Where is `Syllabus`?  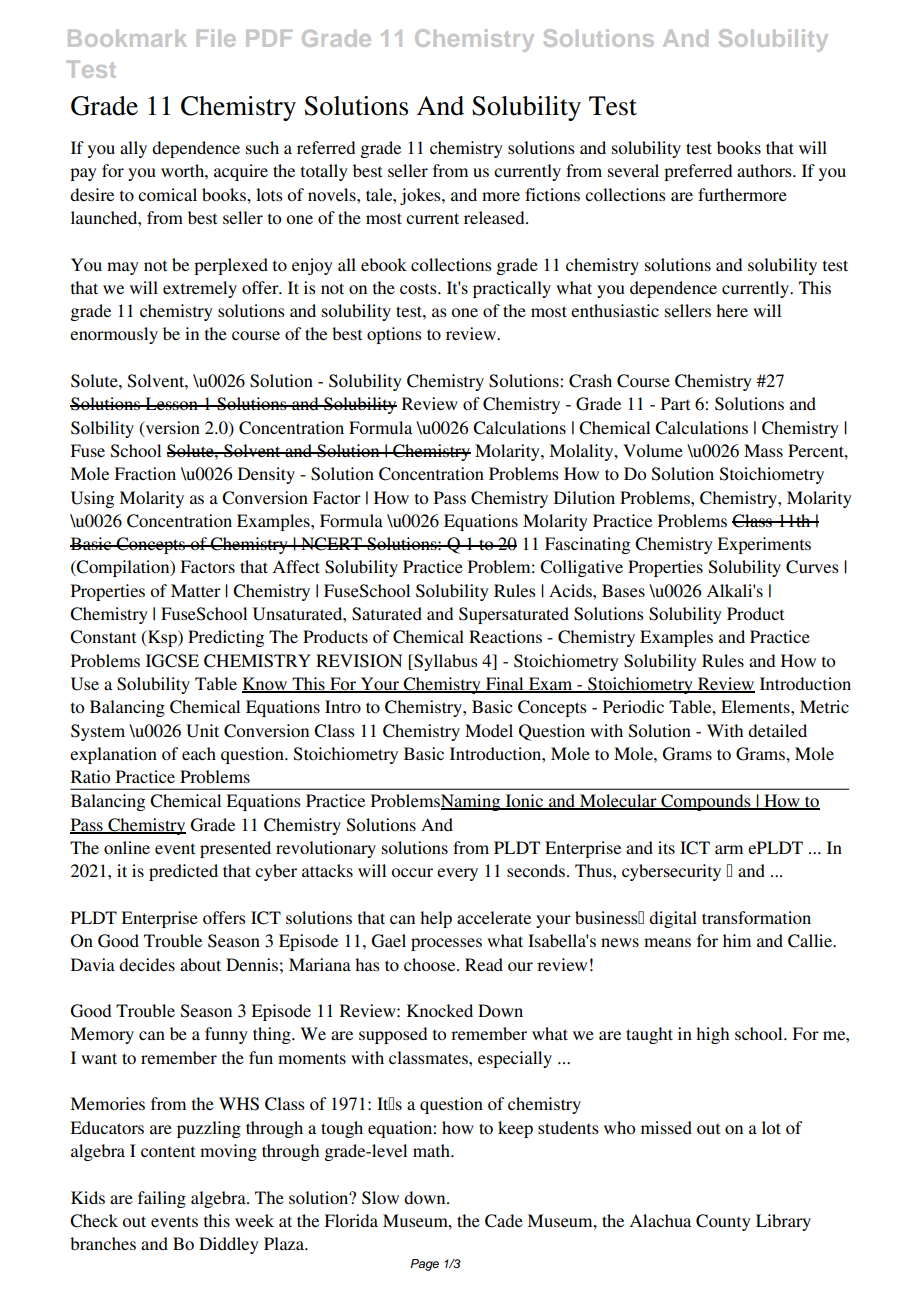
Syllabus is located at coordinates (445, 662).
